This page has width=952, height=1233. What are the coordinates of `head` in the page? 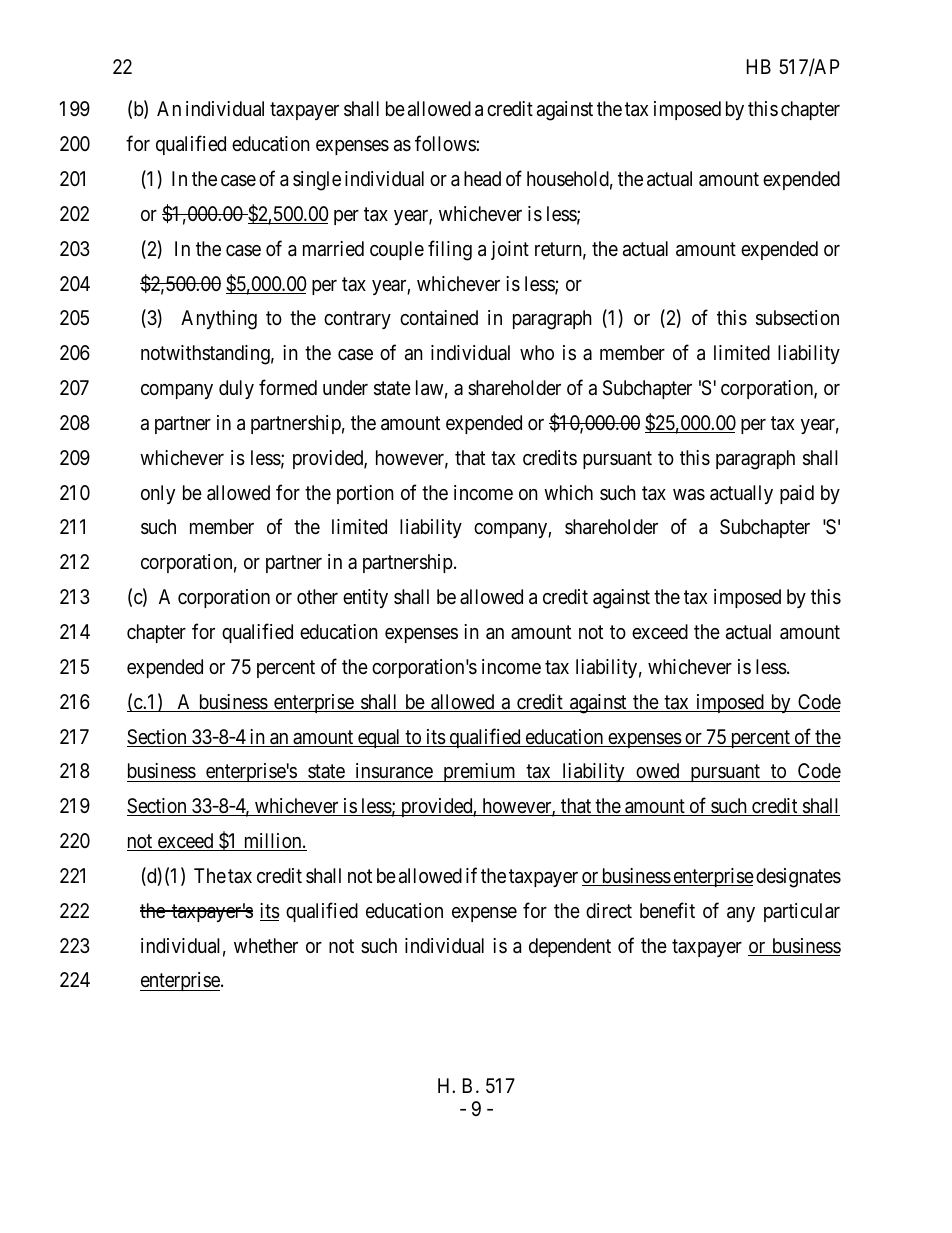 It's located at (482, 179).
